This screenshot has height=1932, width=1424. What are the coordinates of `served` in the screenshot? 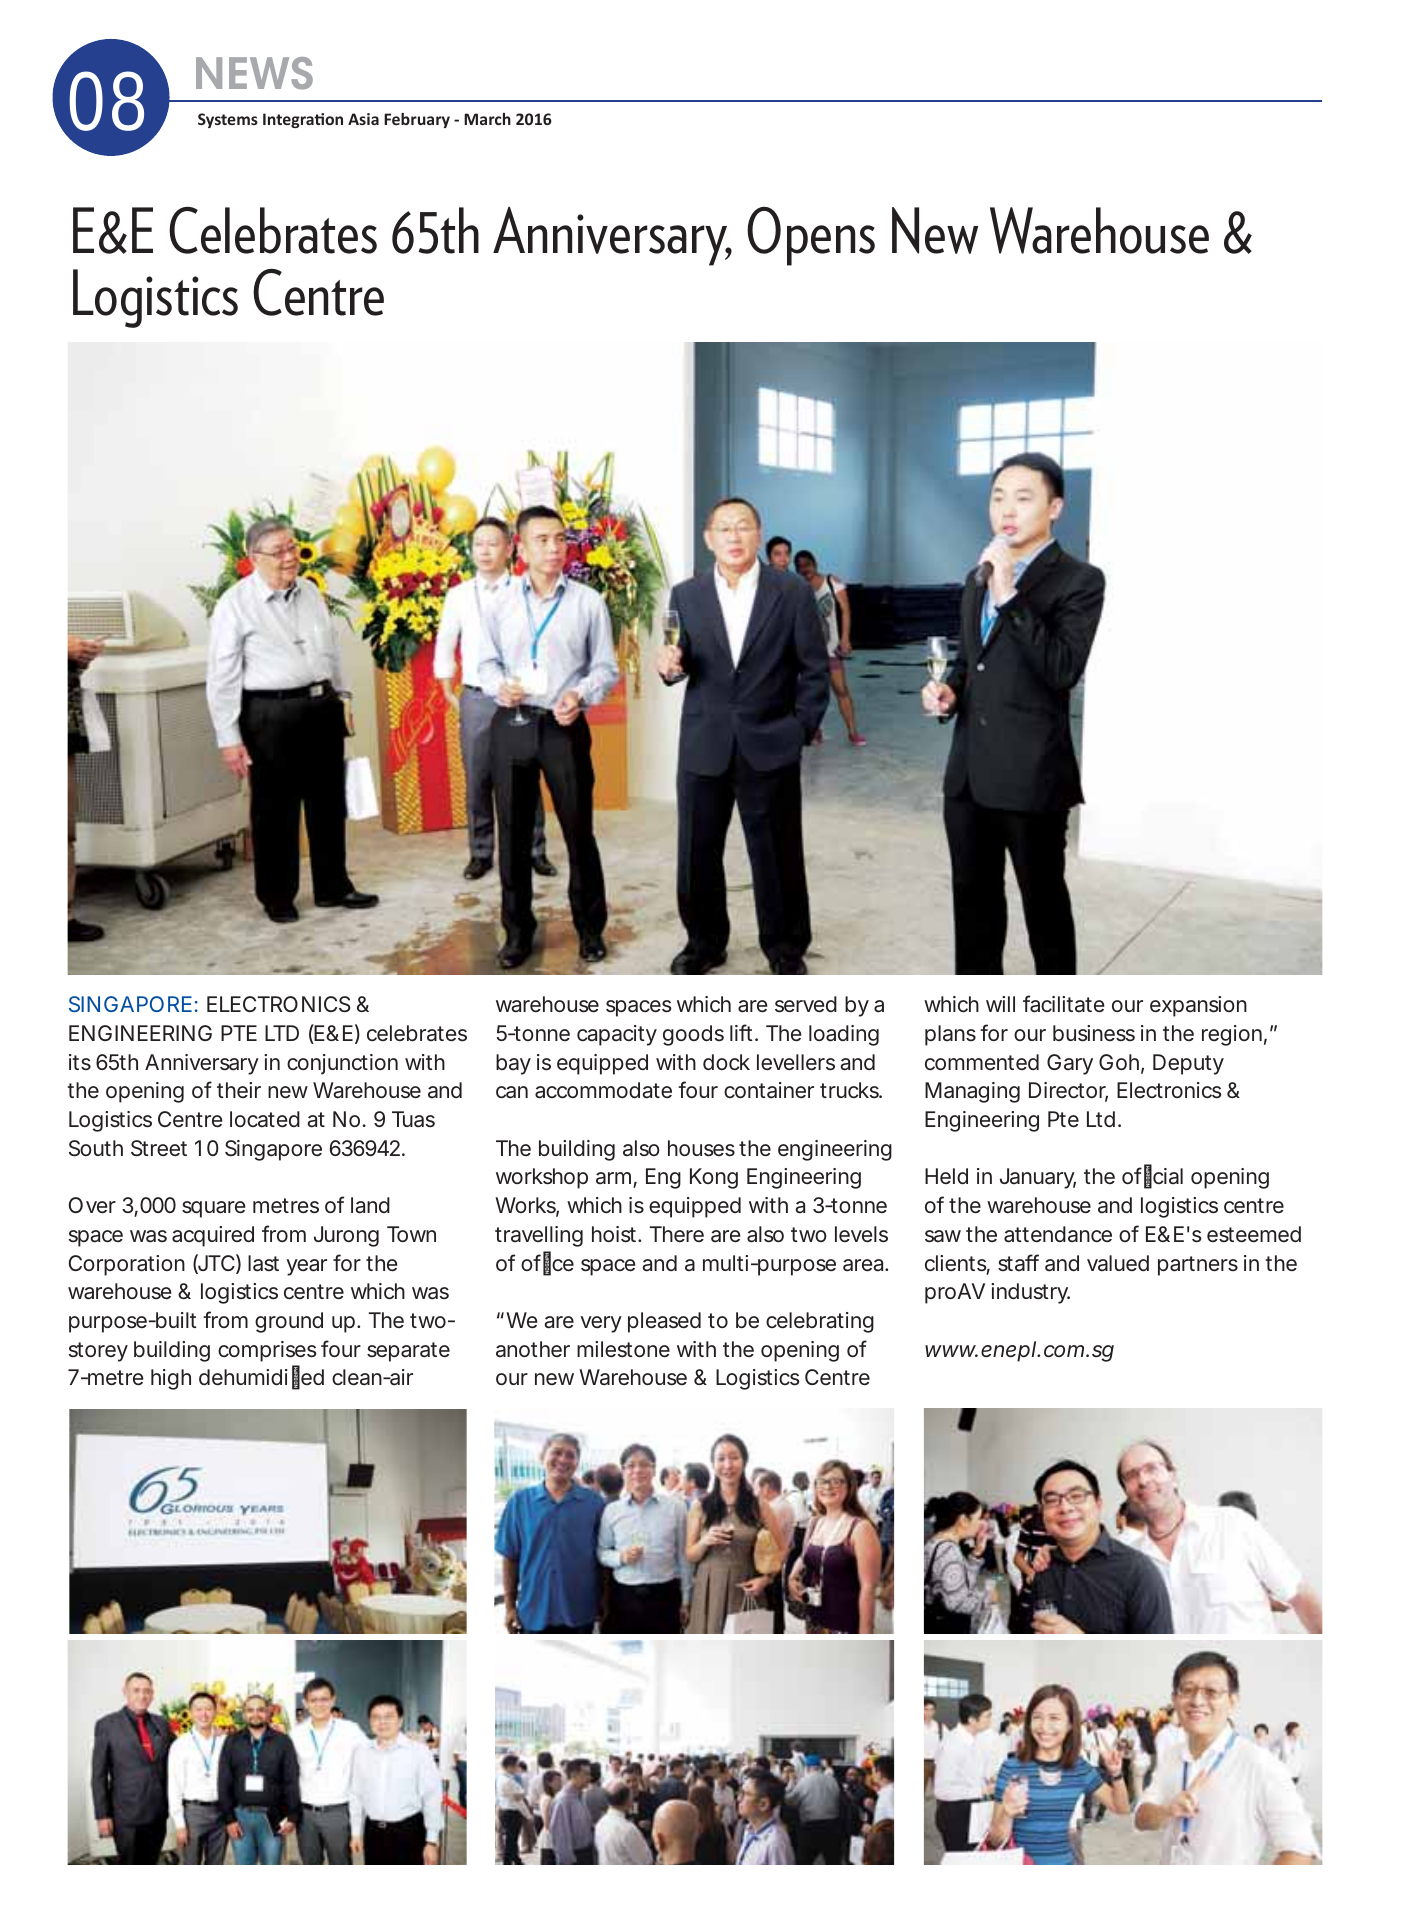 It's located at (806, 1004).
